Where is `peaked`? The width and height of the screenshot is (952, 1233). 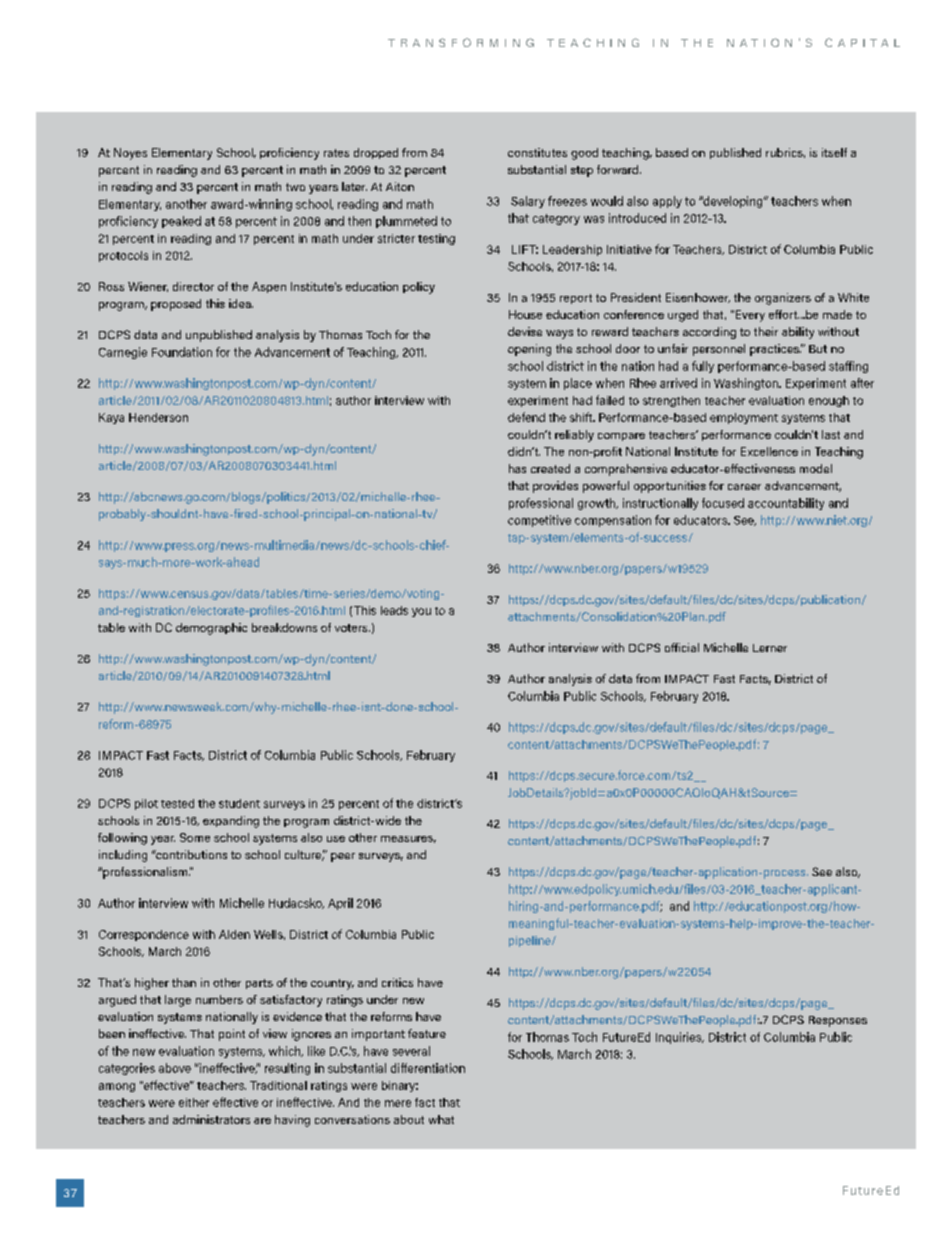 peaked is located at coordinates (181, 222).
